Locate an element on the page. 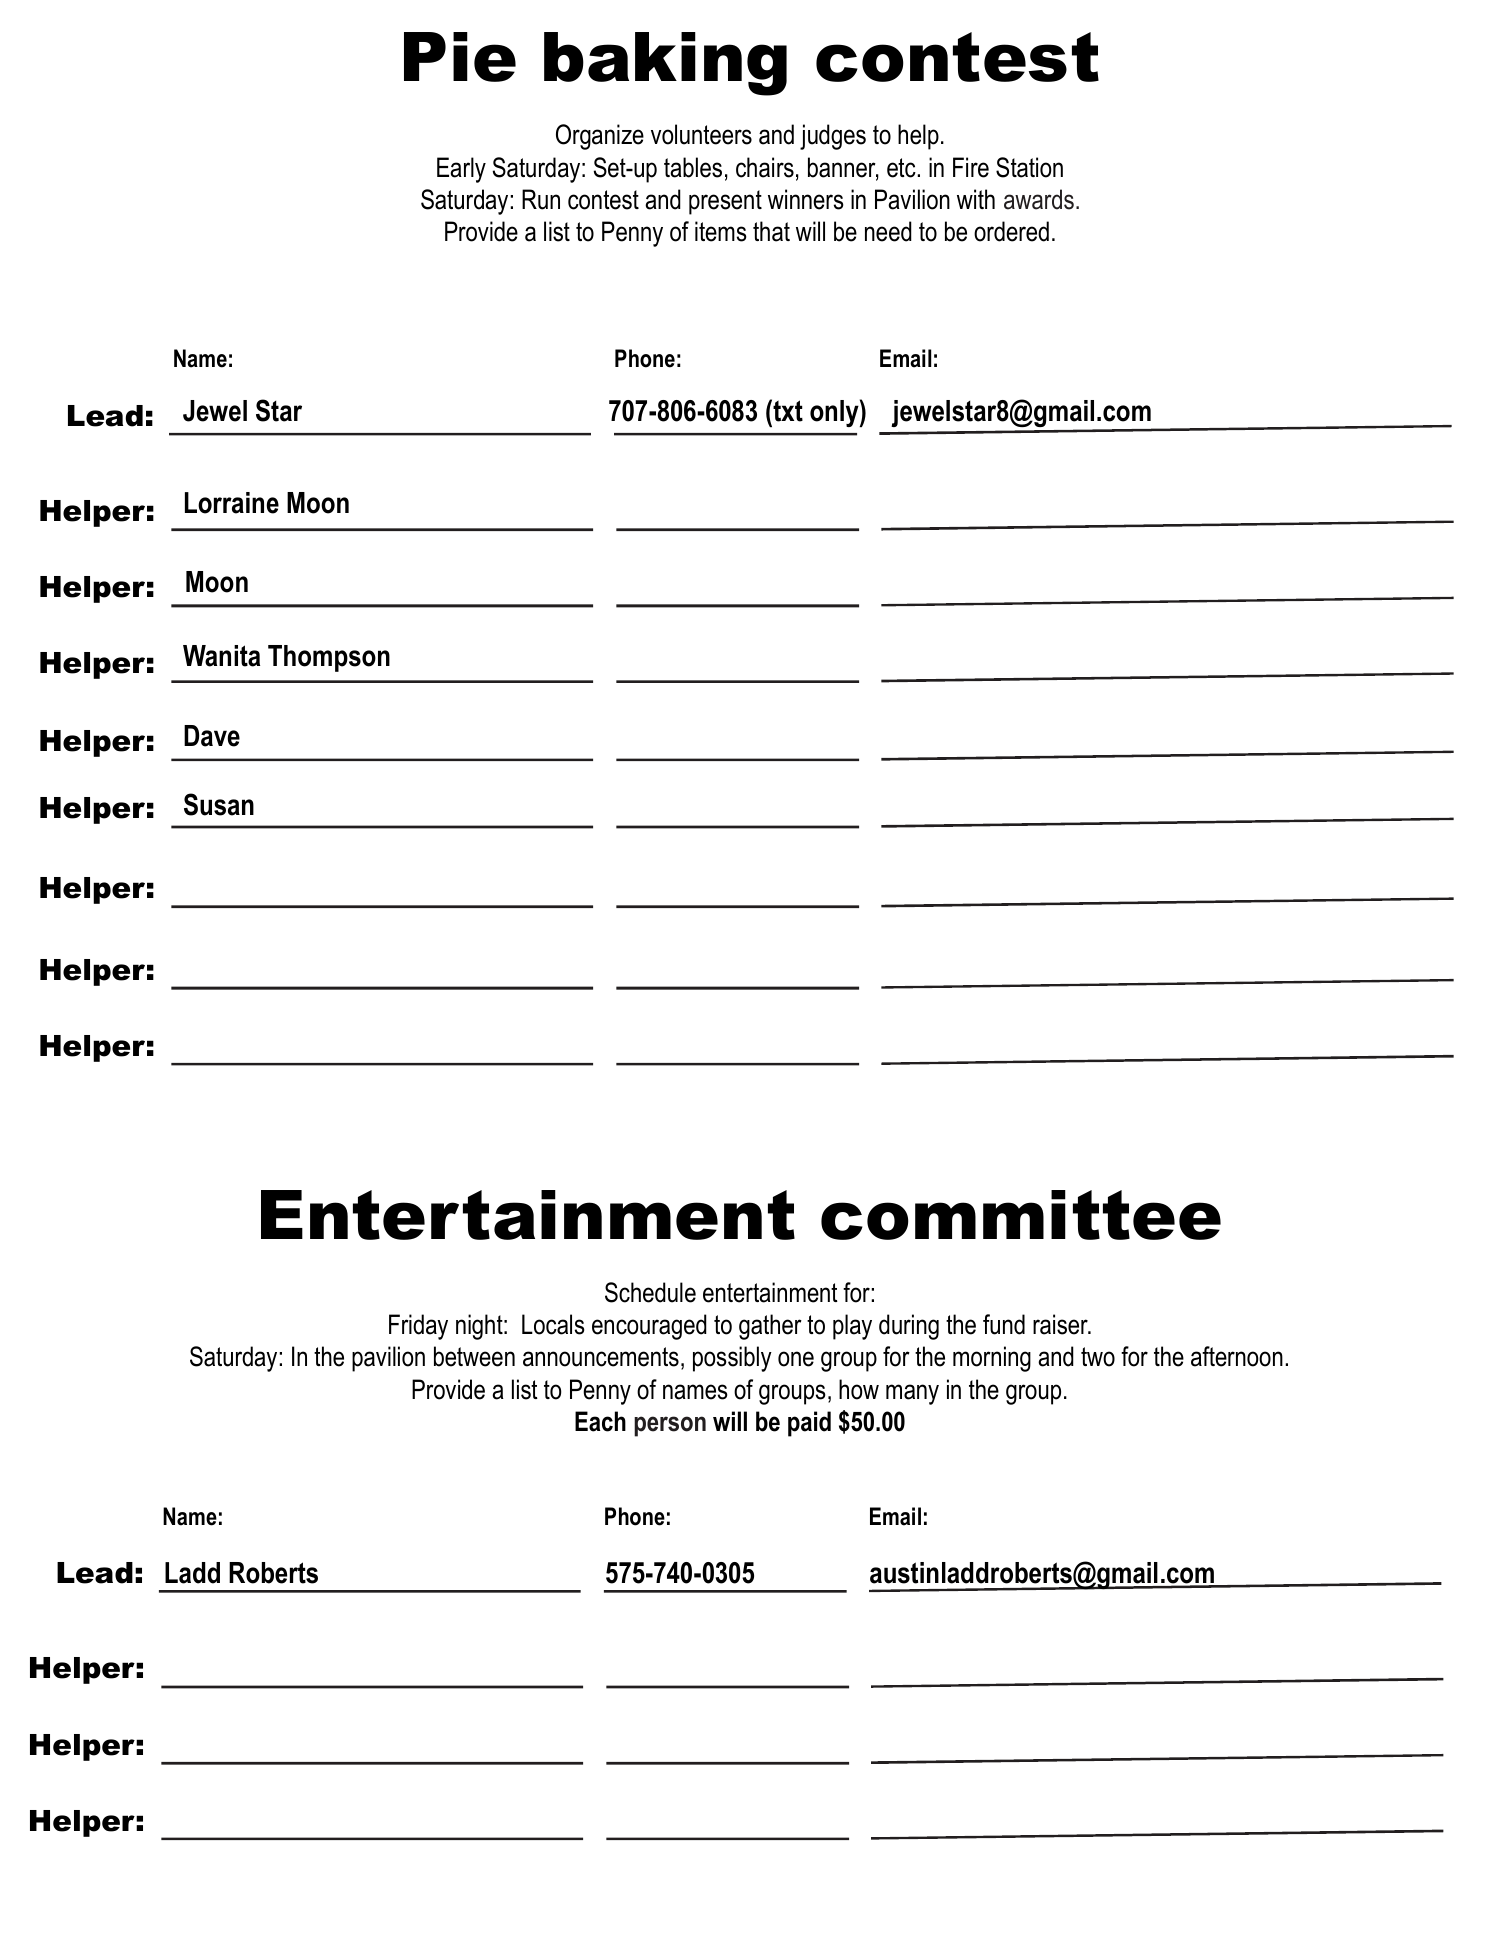 This document has width=1501, height=1942. Pie is located at coordinates (460, 57).
